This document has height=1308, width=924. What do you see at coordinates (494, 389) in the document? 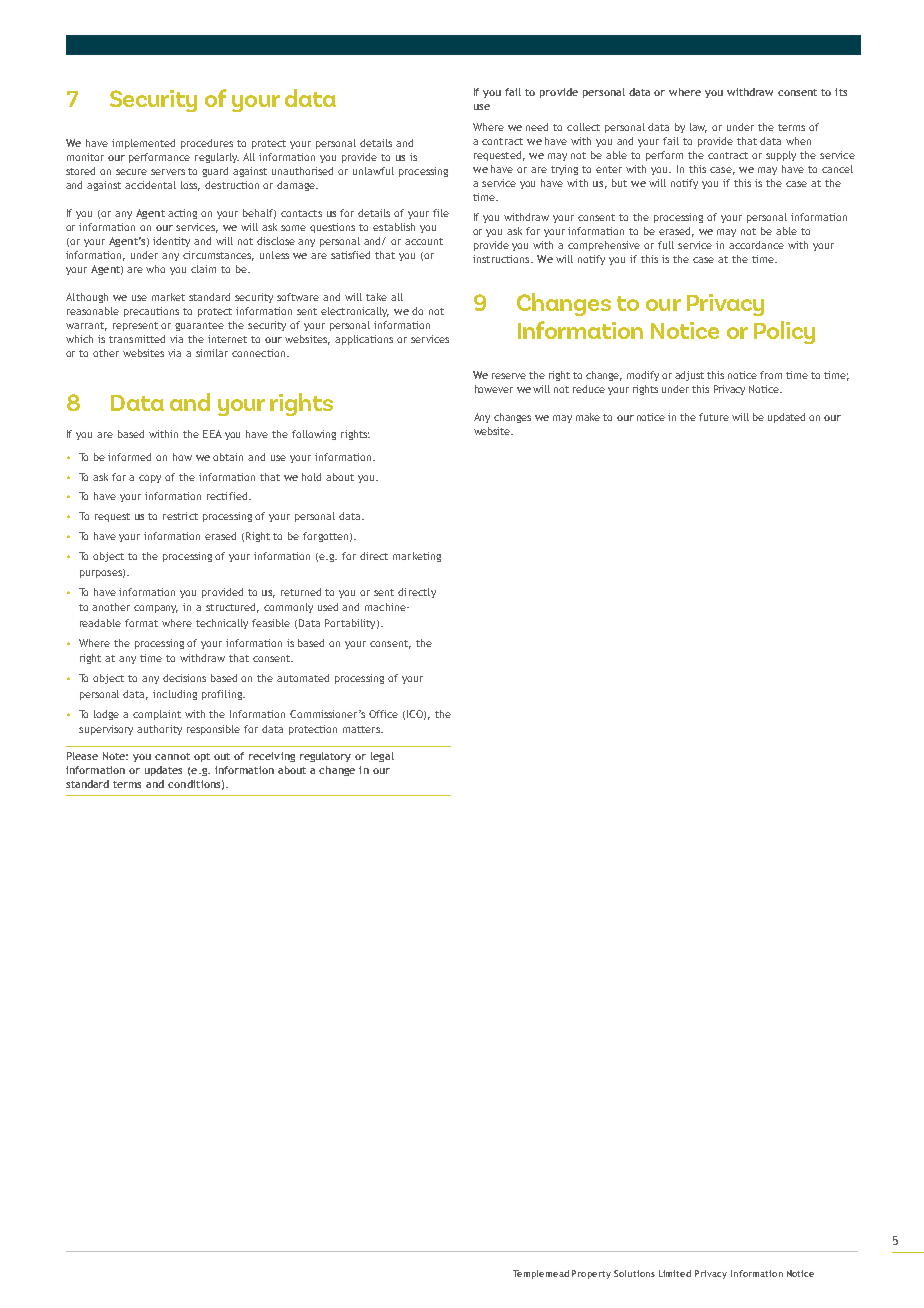
I see `however` at bounding box center [494, 389].
